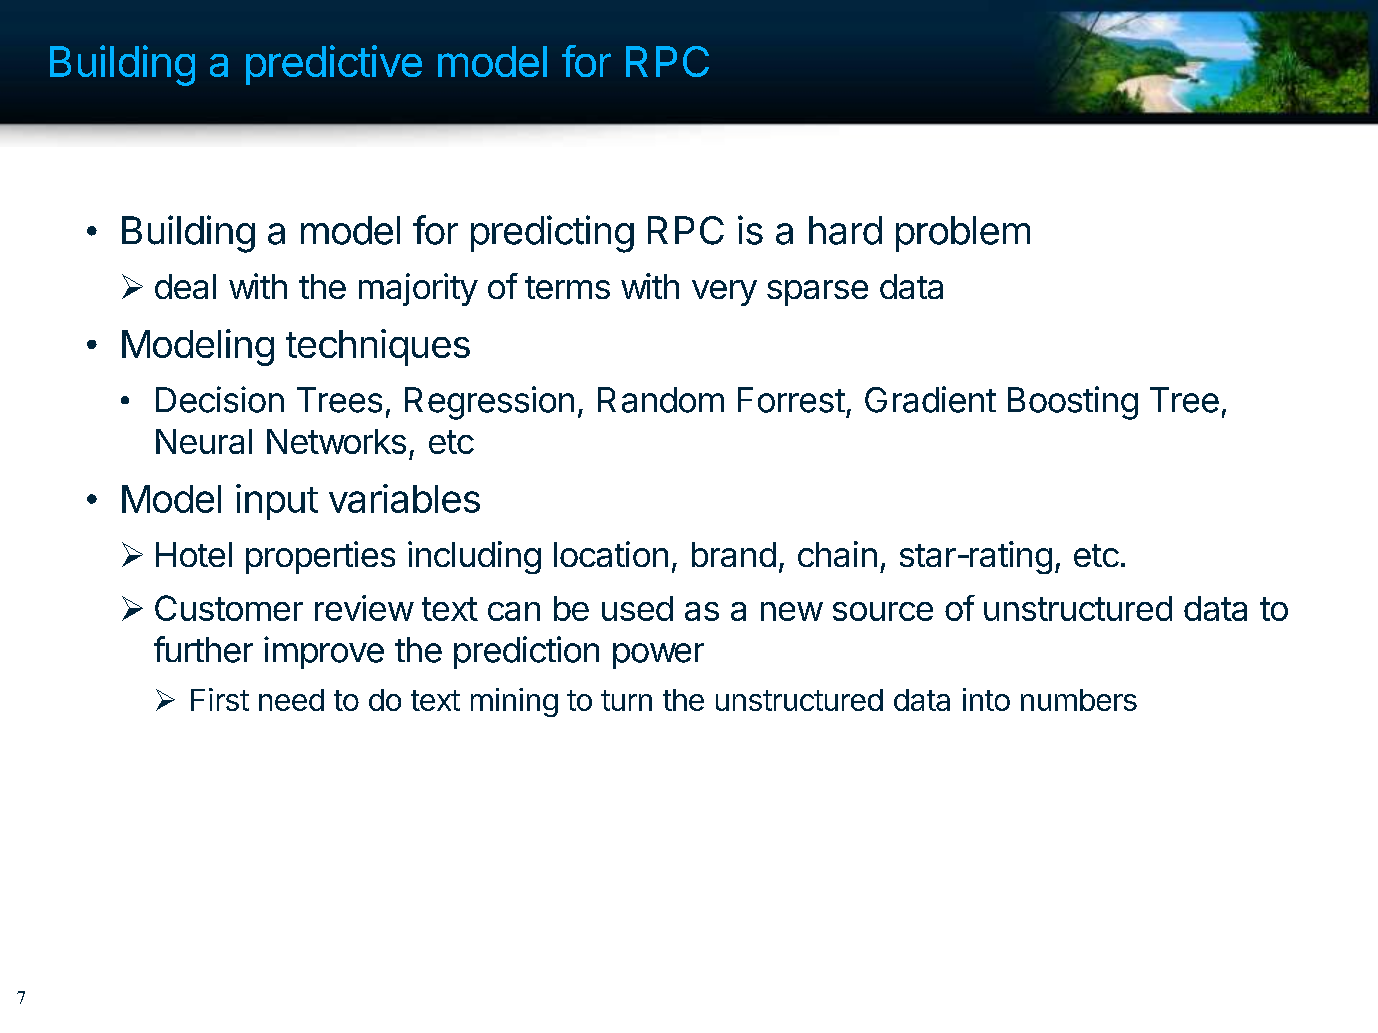 The image size is (1378, 1033). Describe the element at coordinates (567, 287) in the screenshot. I see `terms` at that location.
